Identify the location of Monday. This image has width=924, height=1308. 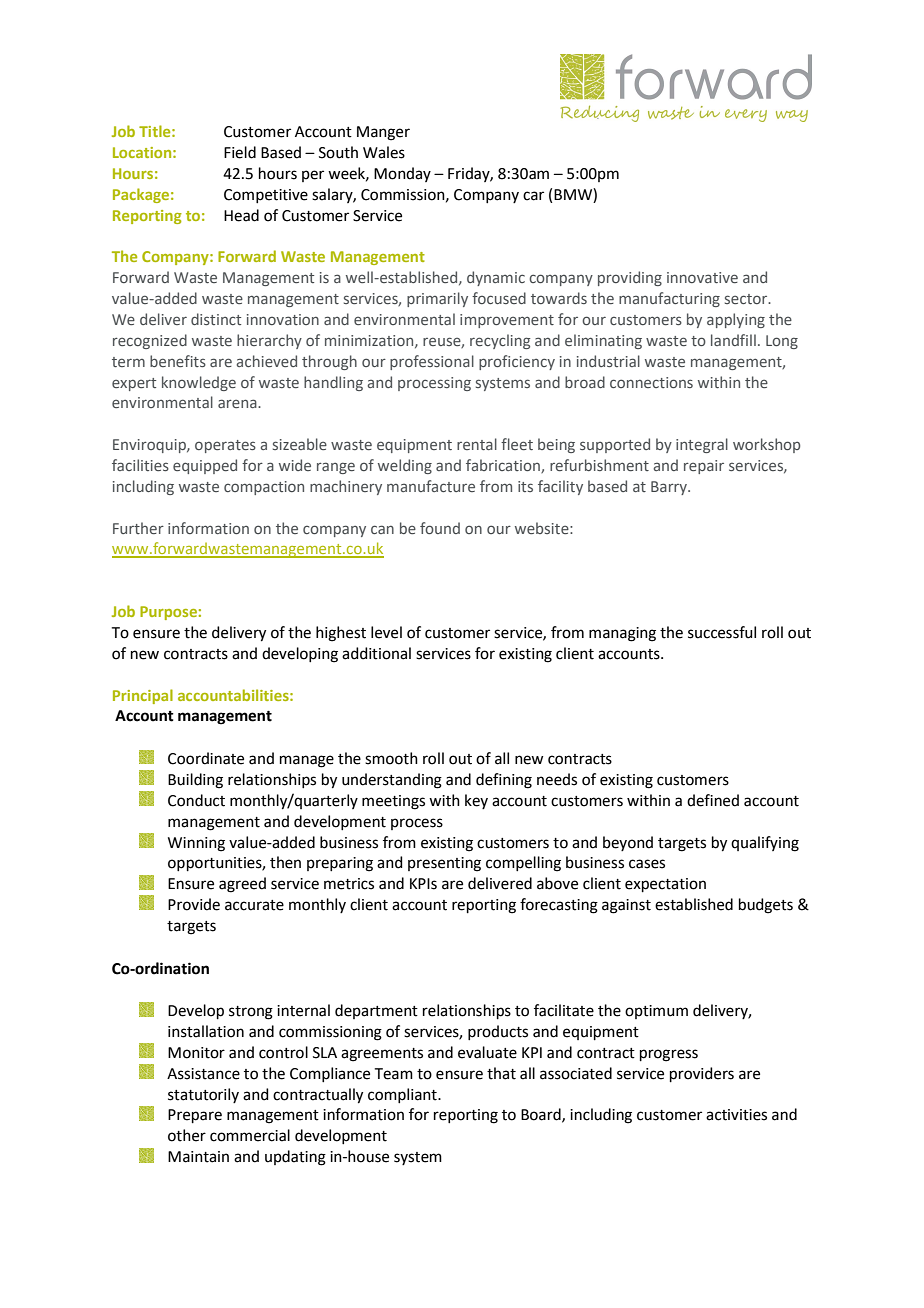
(402, 174).
